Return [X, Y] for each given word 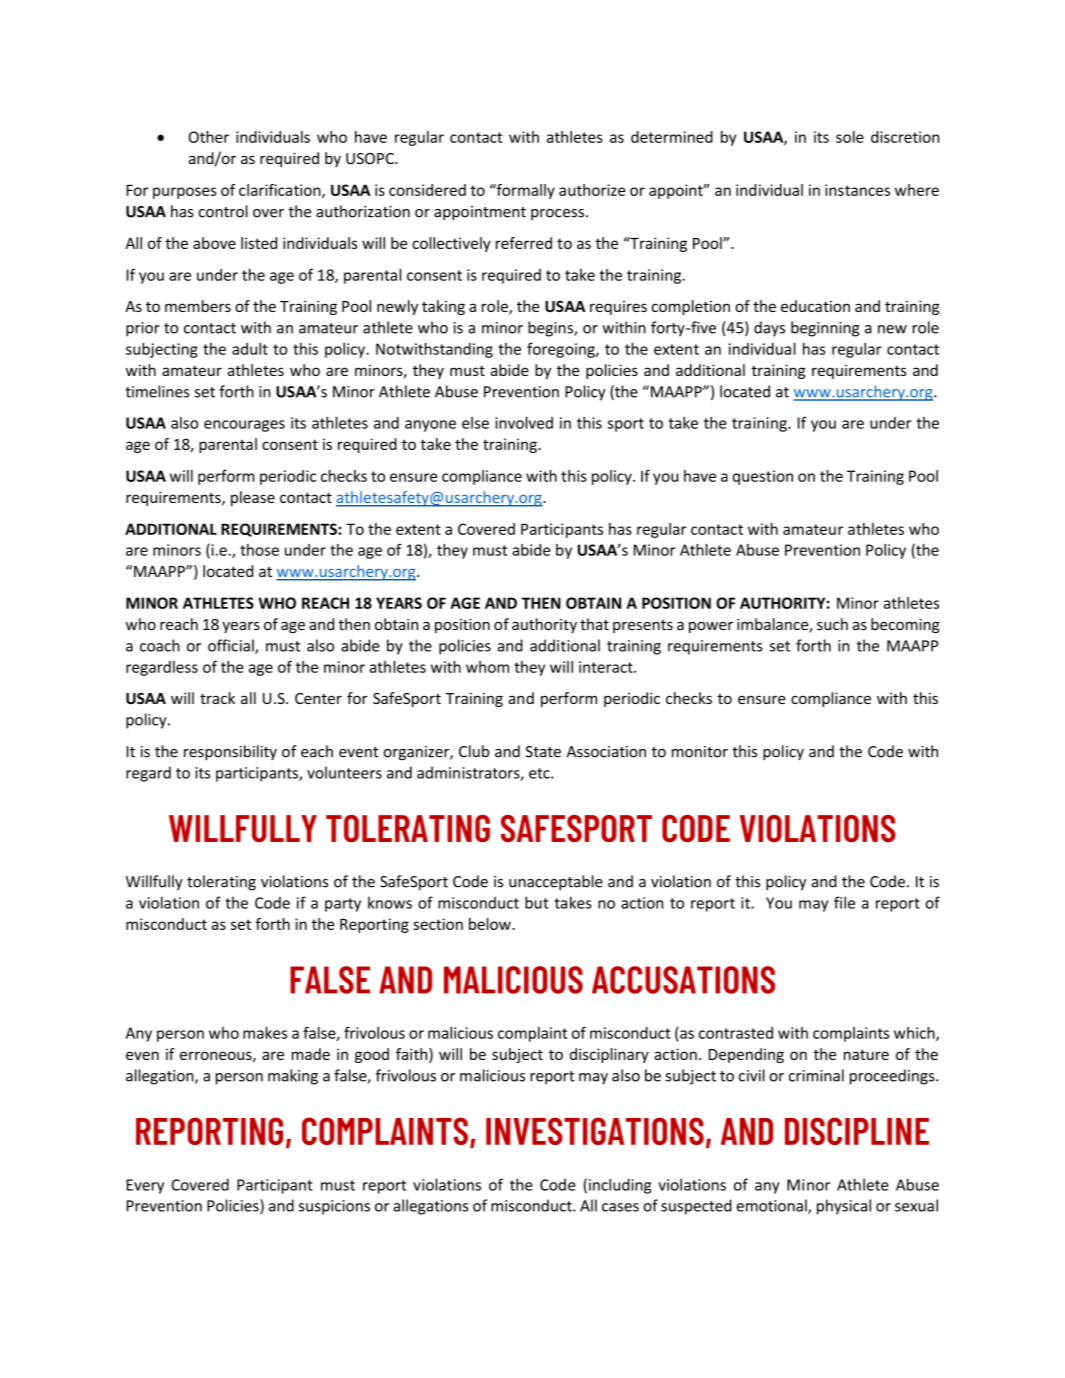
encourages [244, 426]
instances [857, 190]
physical [844, 1207]
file [844, 902]
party [343, 905]
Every [145, 1186]
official [232, 646]
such [832, 624]
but [537, 902]
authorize [592, 190]
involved [524, 422]
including [620, 1186]
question [763, 477]
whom [487, 667]
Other [209, 137]
